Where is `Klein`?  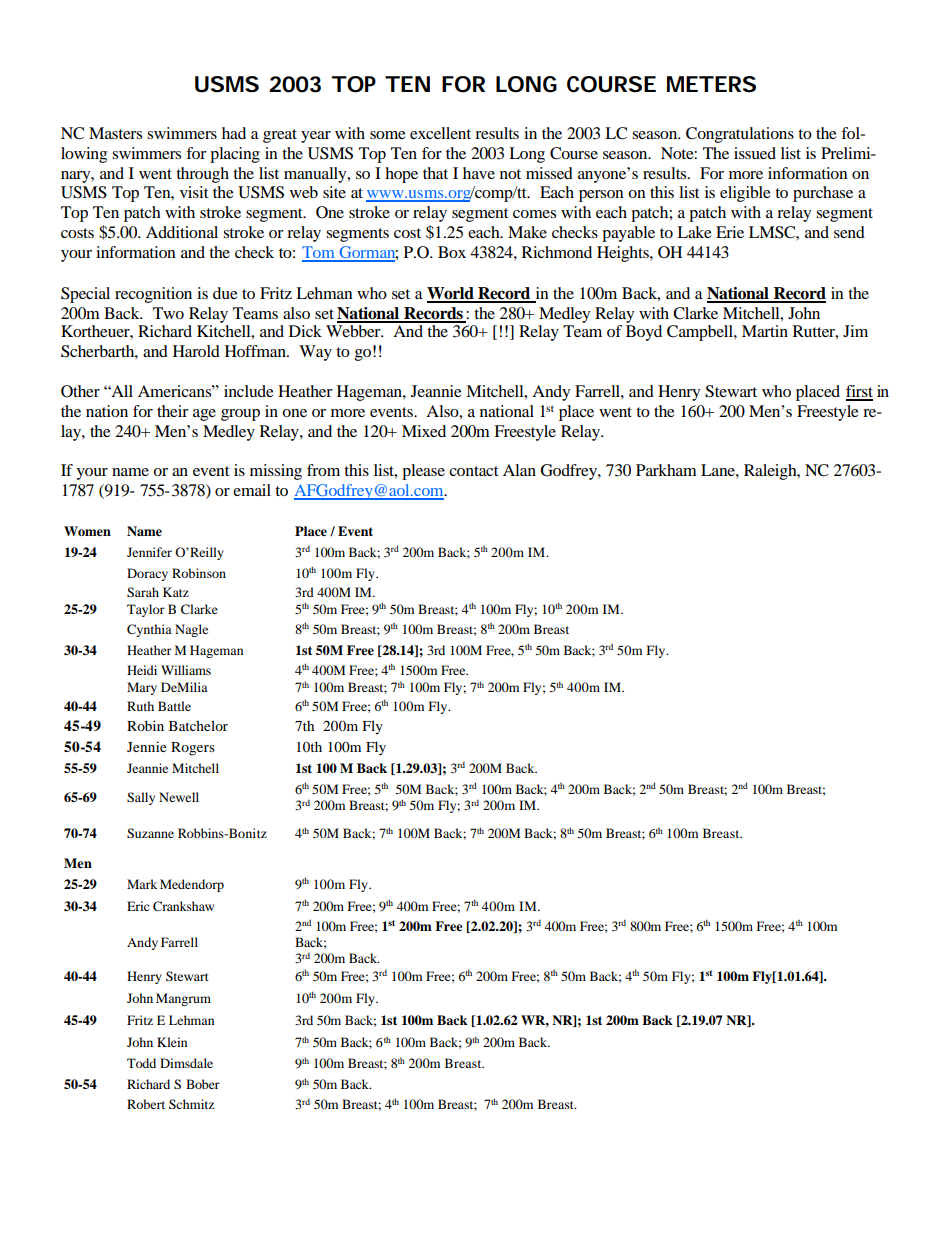 Klein is located at coordinates (172, 1042).
